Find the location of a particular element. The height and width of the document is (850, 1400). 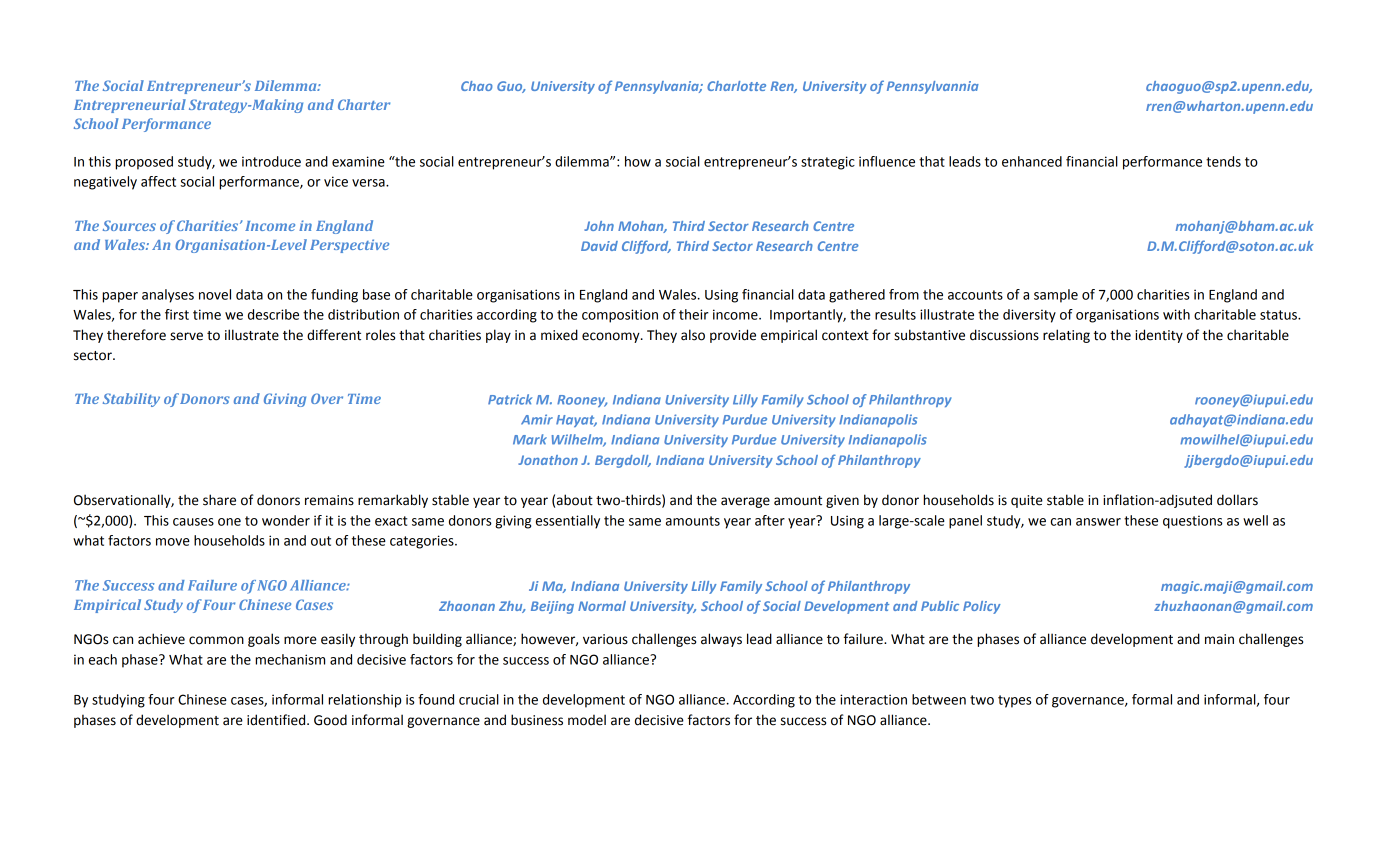

novel is located at coordinates (215, 294).
